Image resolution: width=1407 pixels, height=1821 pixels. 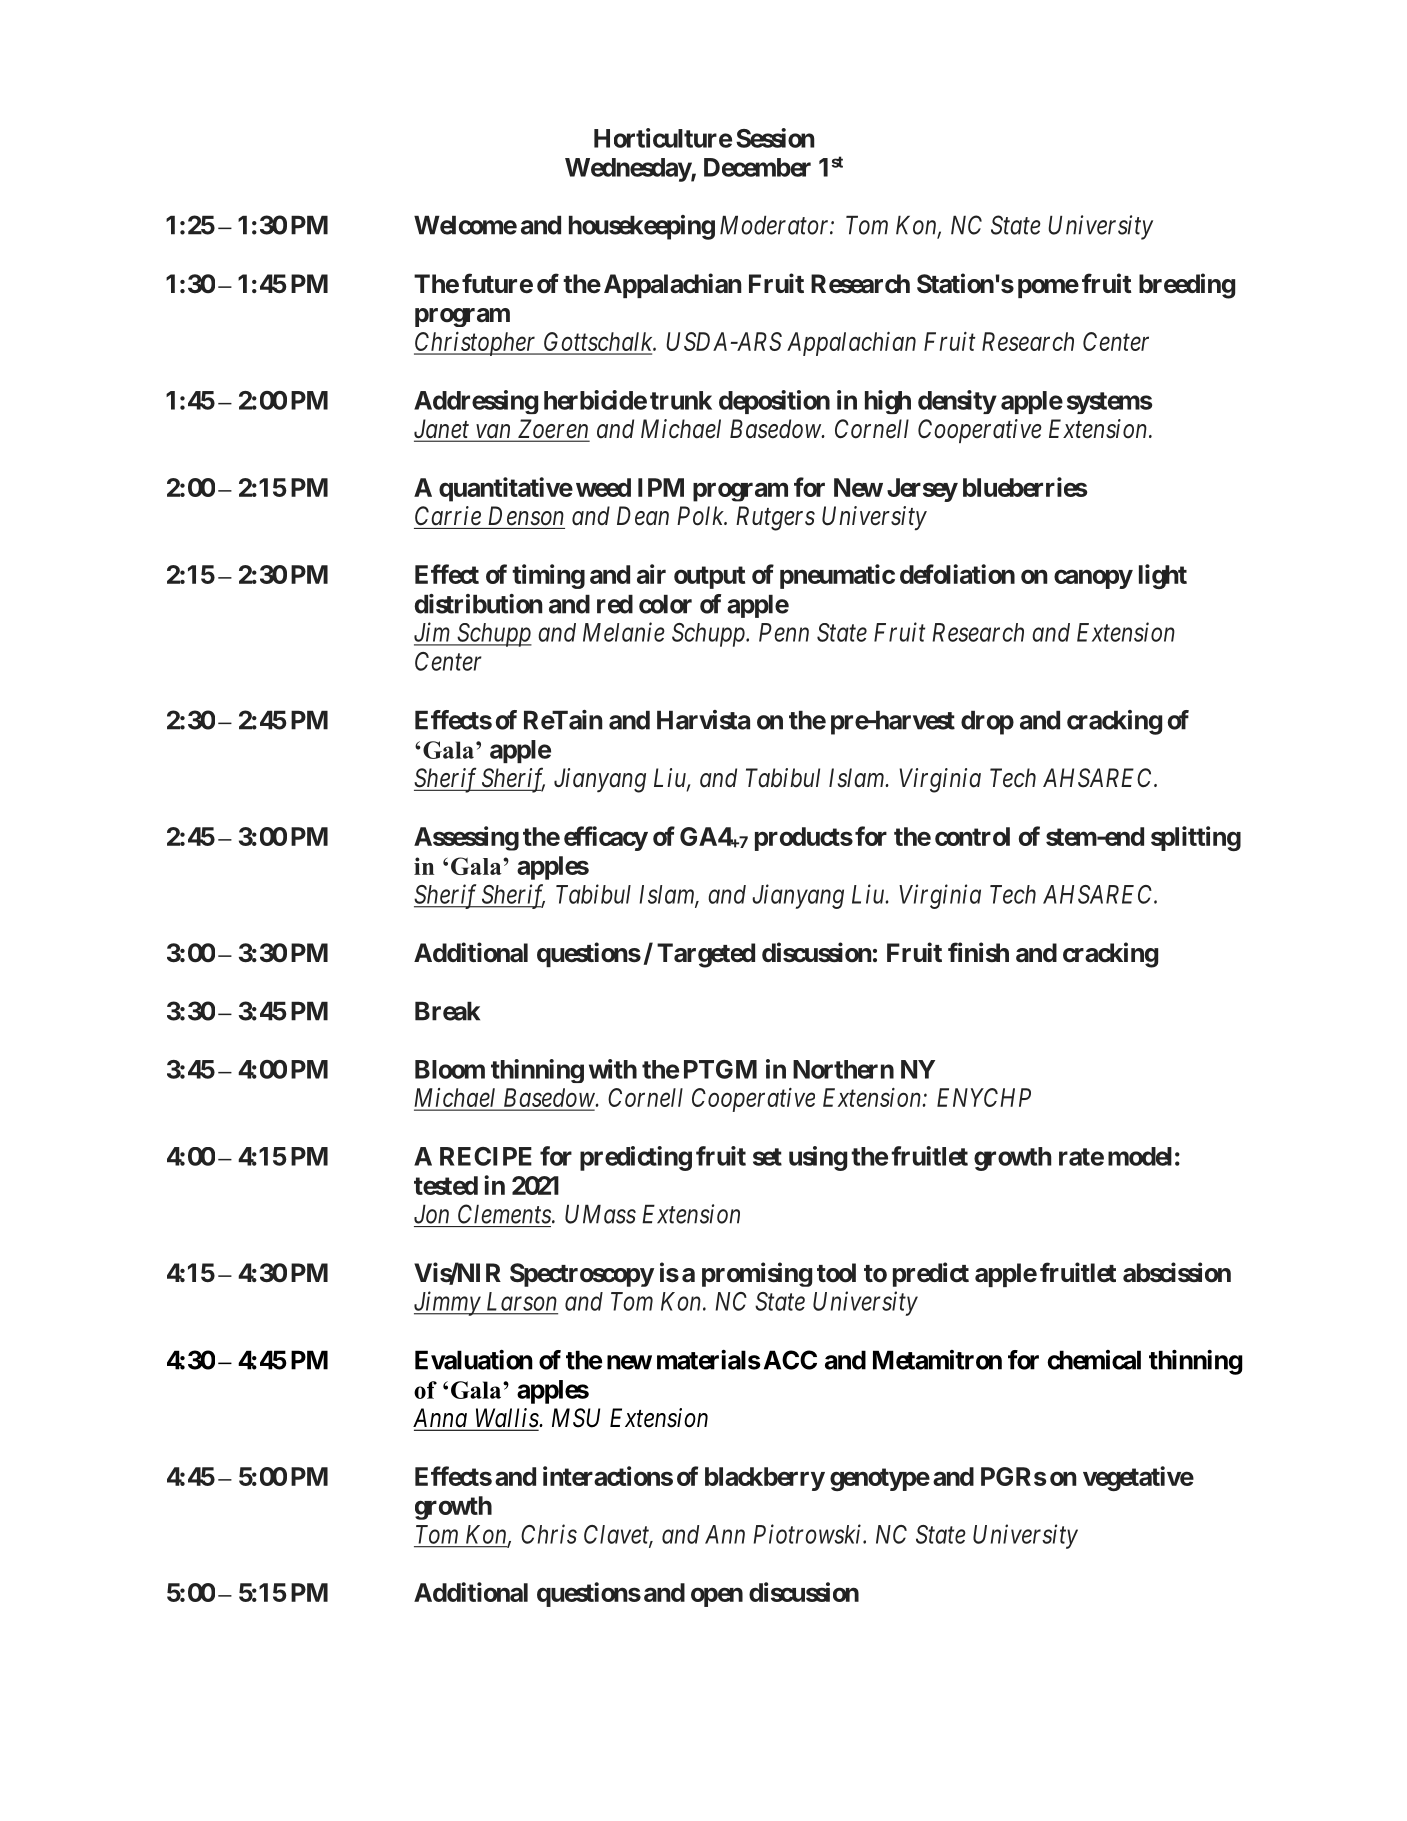 I want to click on chemical, so click(x=1094, y=1360).
